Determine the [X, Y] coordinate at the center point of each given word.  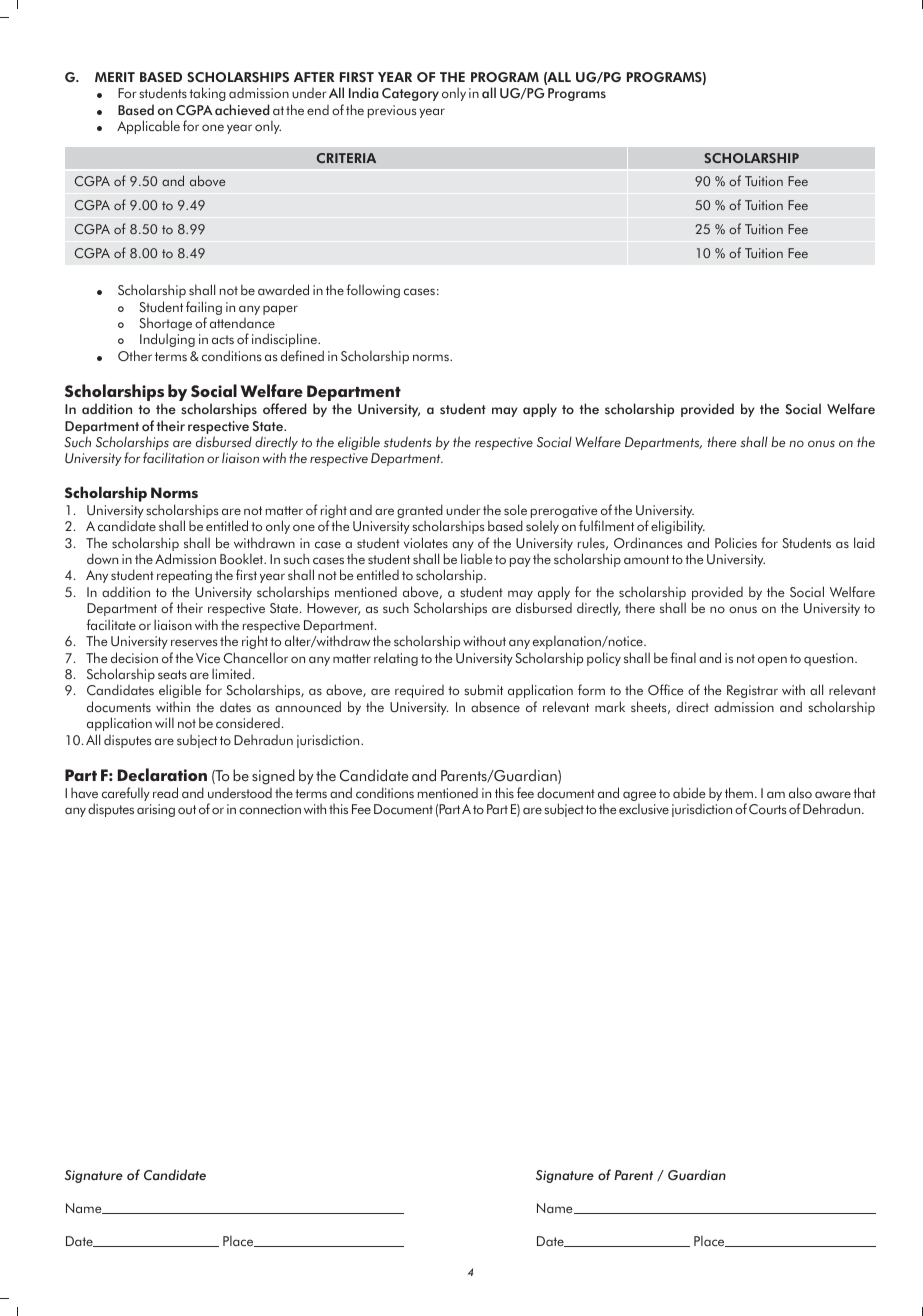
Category [410, 94]
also [800, 792]
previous [392, 111]
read [165, 792]
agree [639, 797]
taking [207, 94]
